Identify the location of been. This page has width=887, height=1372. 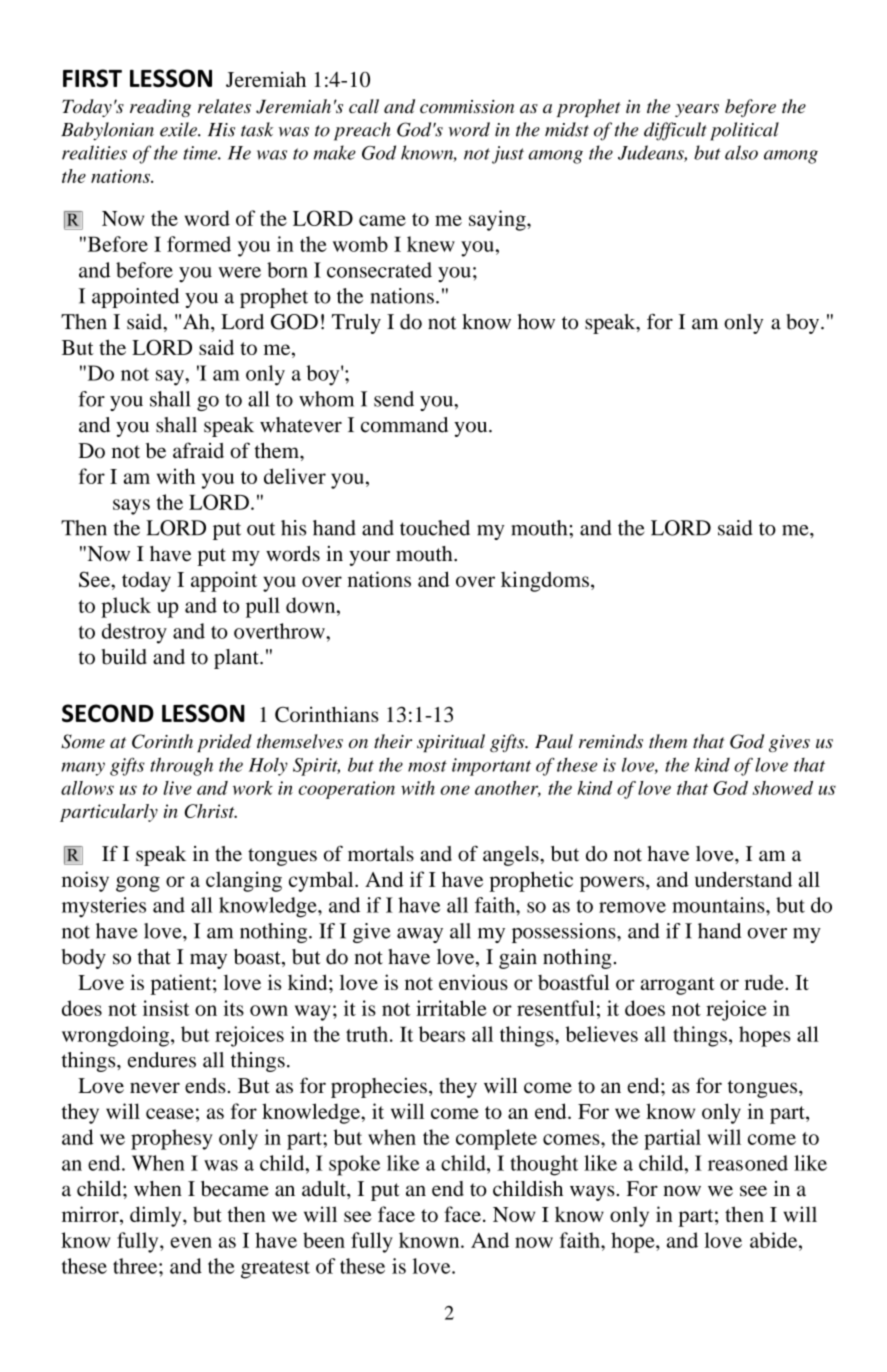
(324, 1240).
